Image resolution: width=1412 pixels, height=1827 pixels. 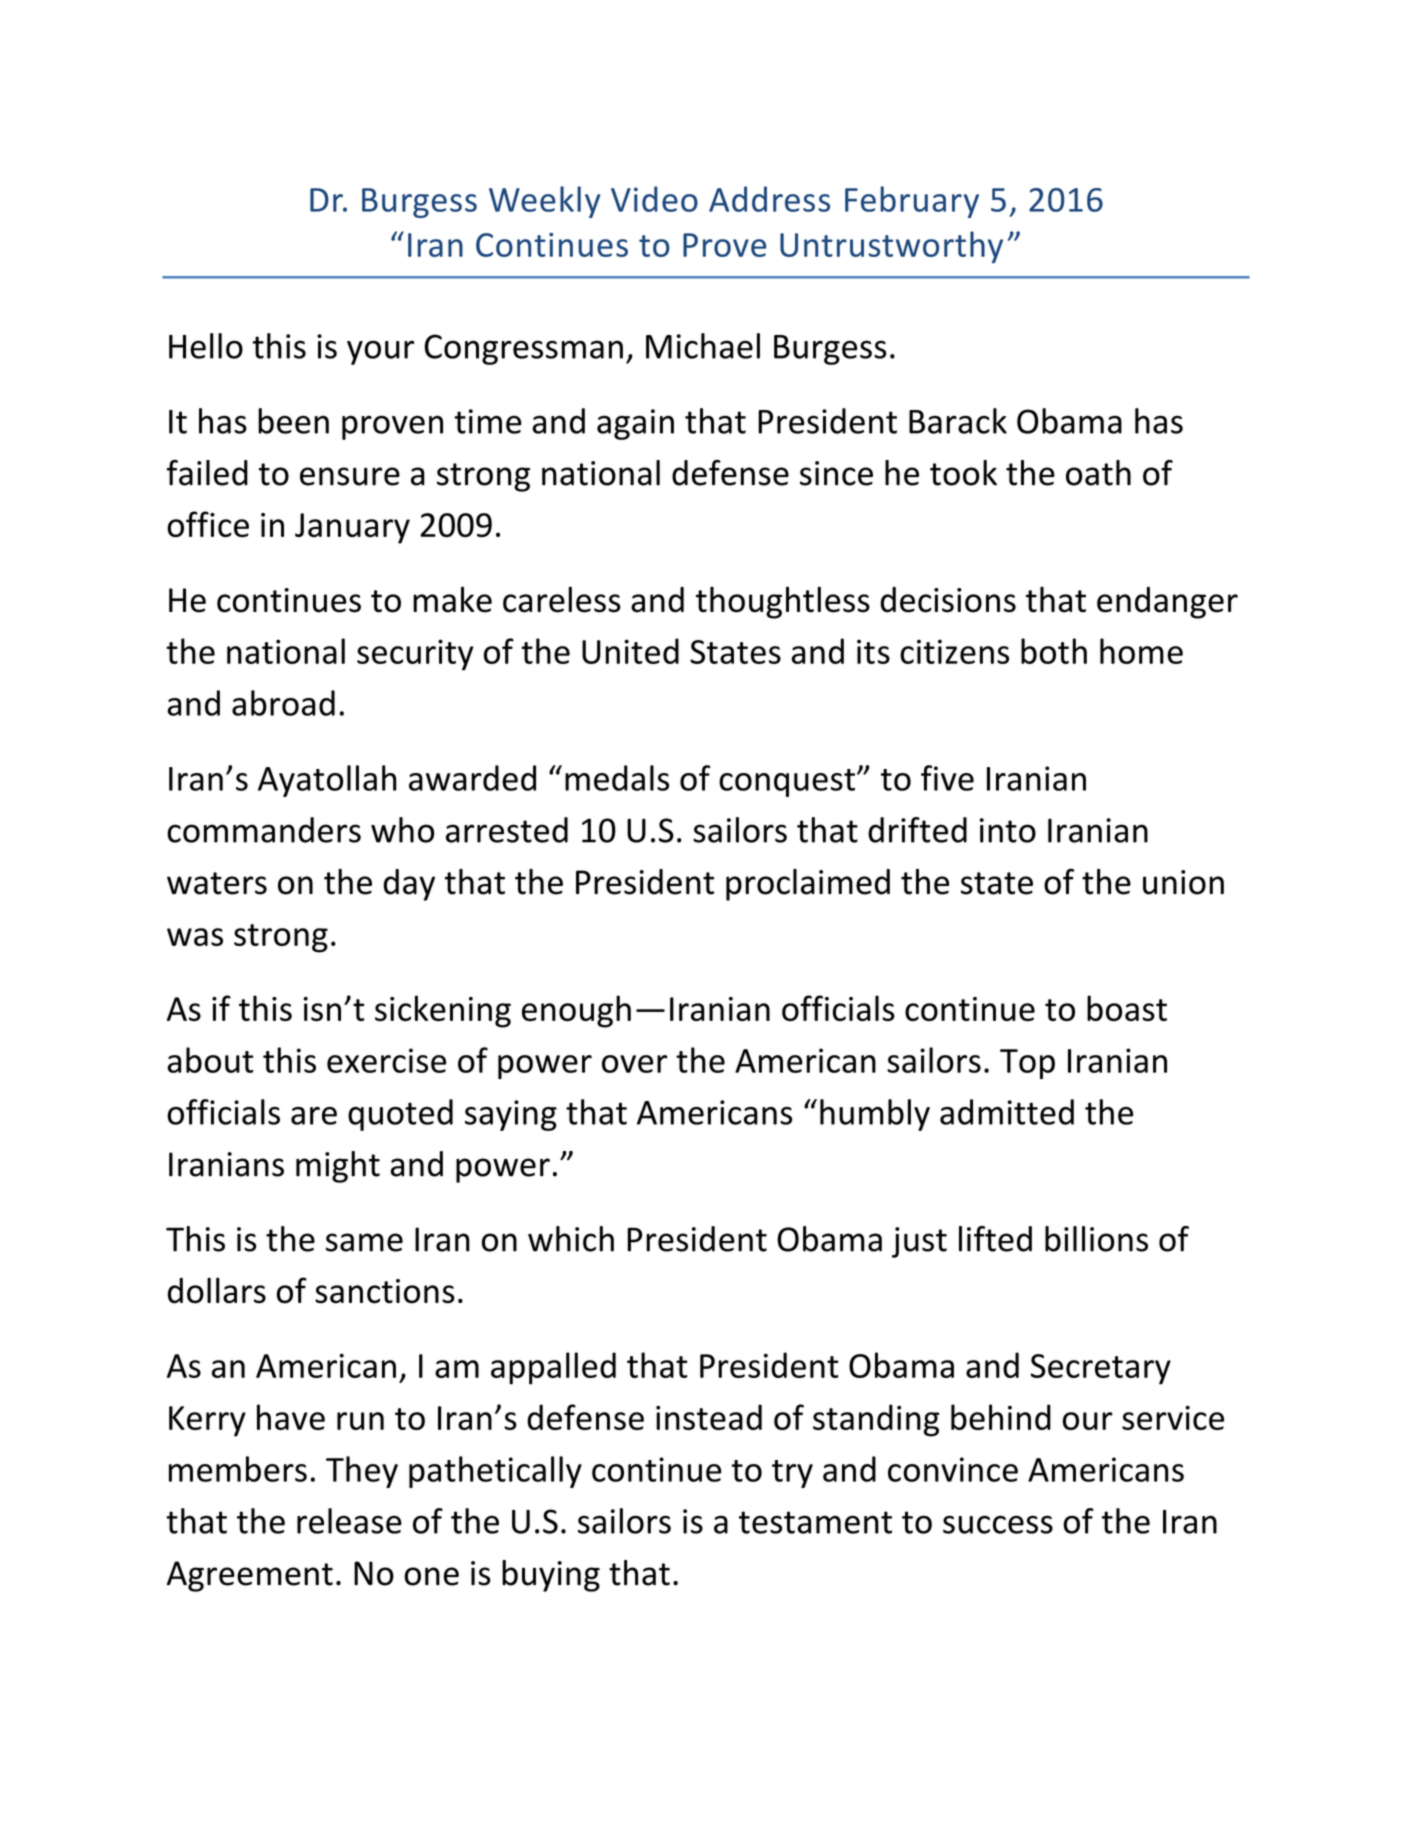 I want to click on your, so click(x=380, y=352).
